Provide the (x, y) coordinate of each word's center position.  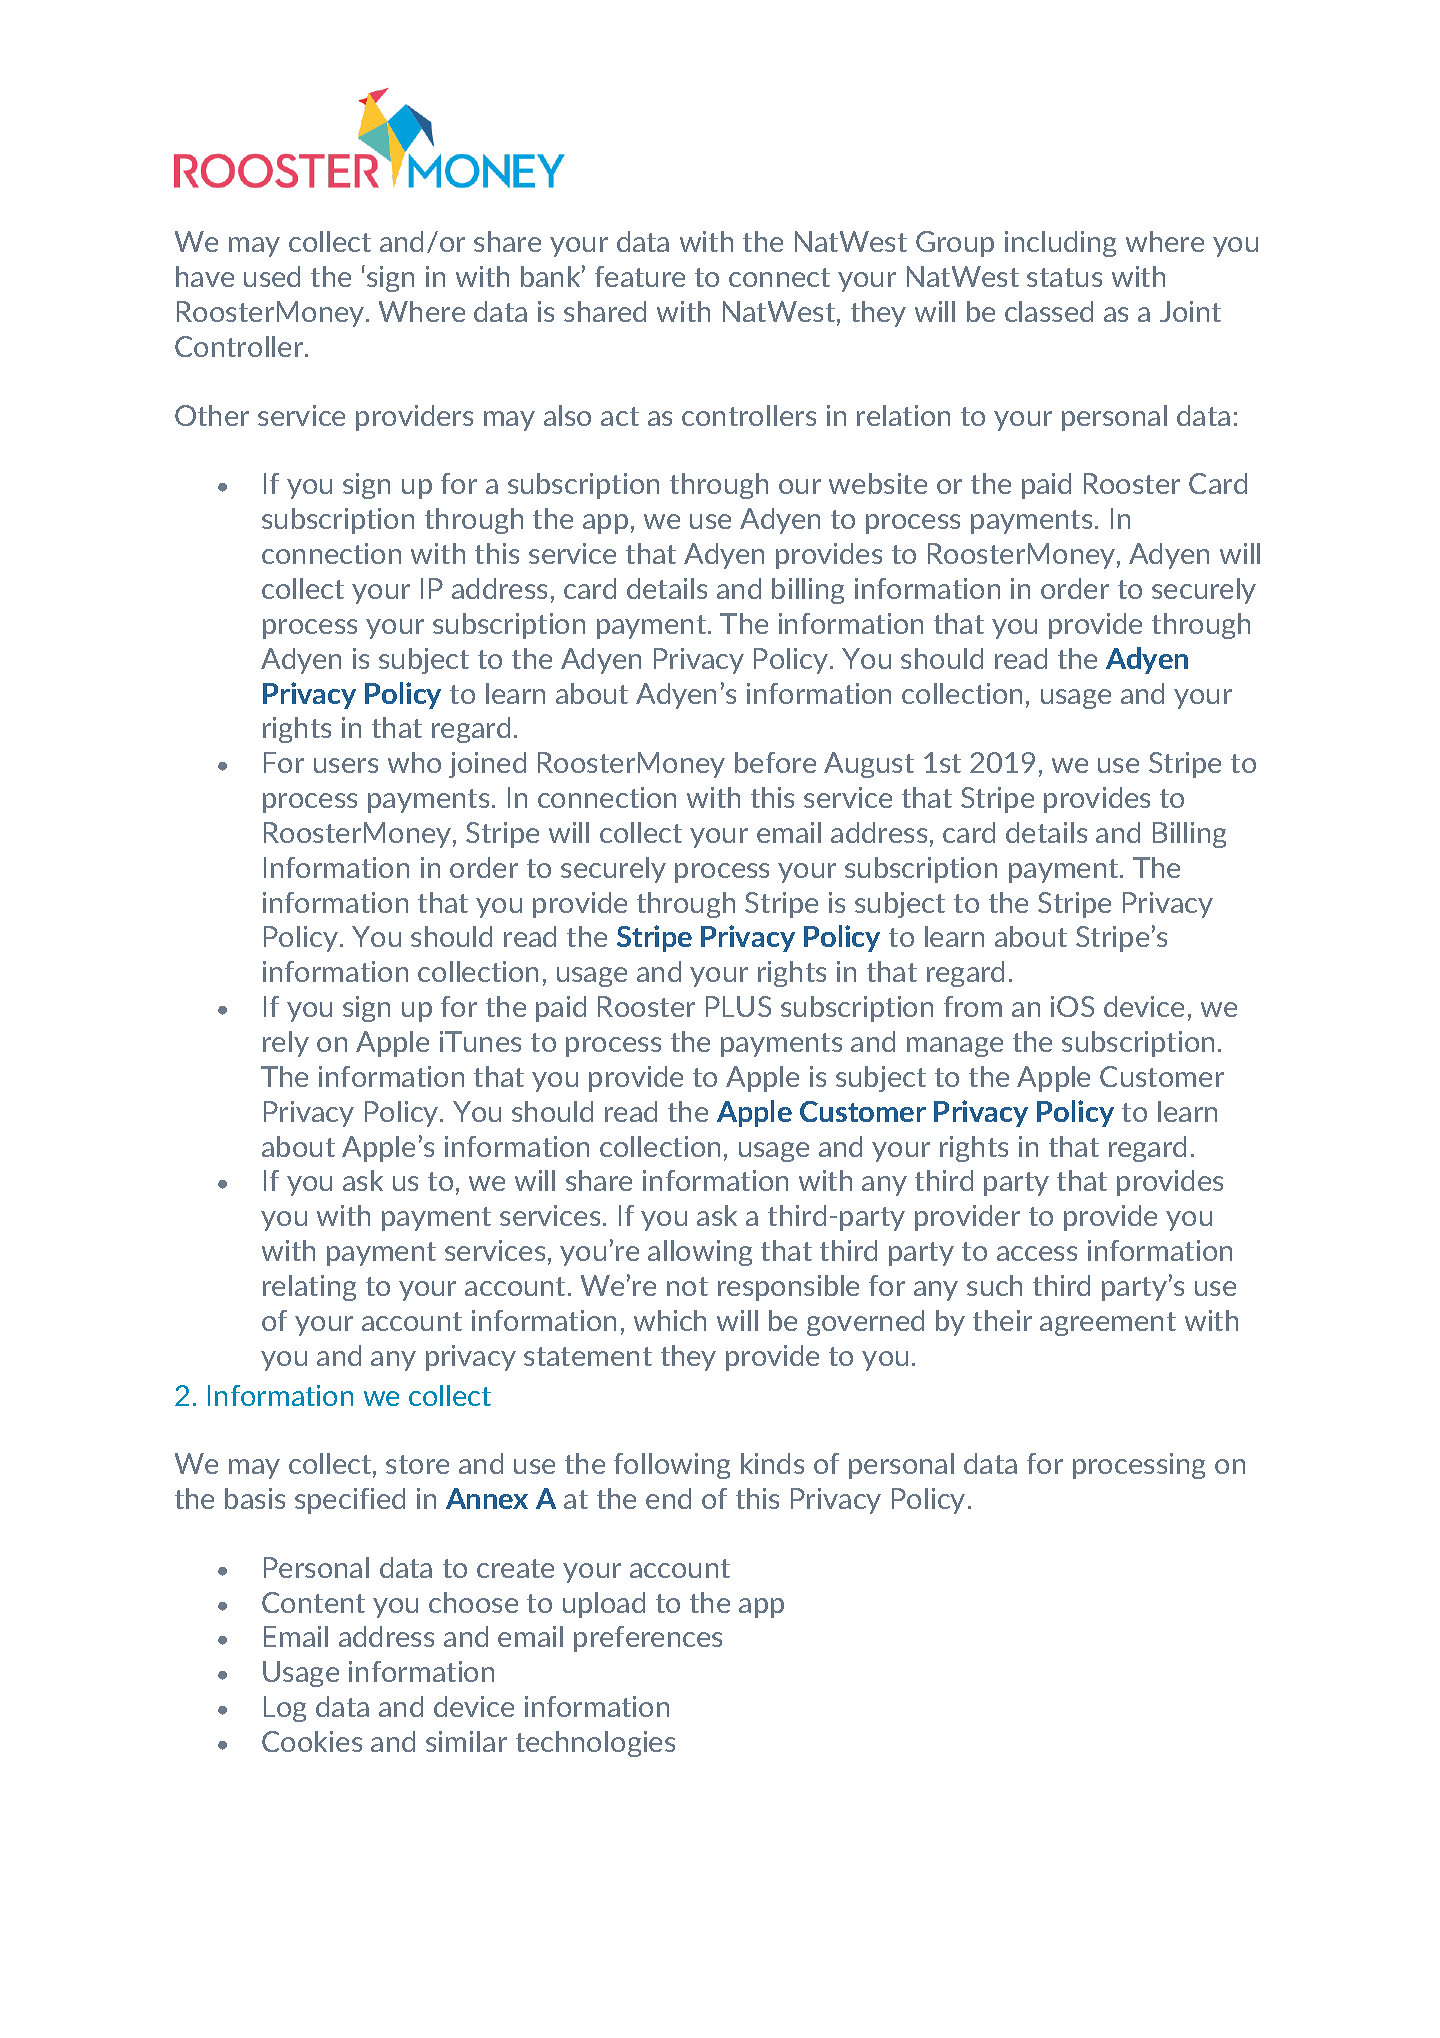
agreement (1108, 1324)
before (775, 762)
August (869, 765)
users (346, 765)
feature (640, 276)
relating (309, 1288)
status (1064, 277)
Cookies (312, 1741)
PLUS (738, 1006)
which (670, 1320)
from (973, 1006)
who (414, 762)
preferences (648, 1639)
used (272, 276)
